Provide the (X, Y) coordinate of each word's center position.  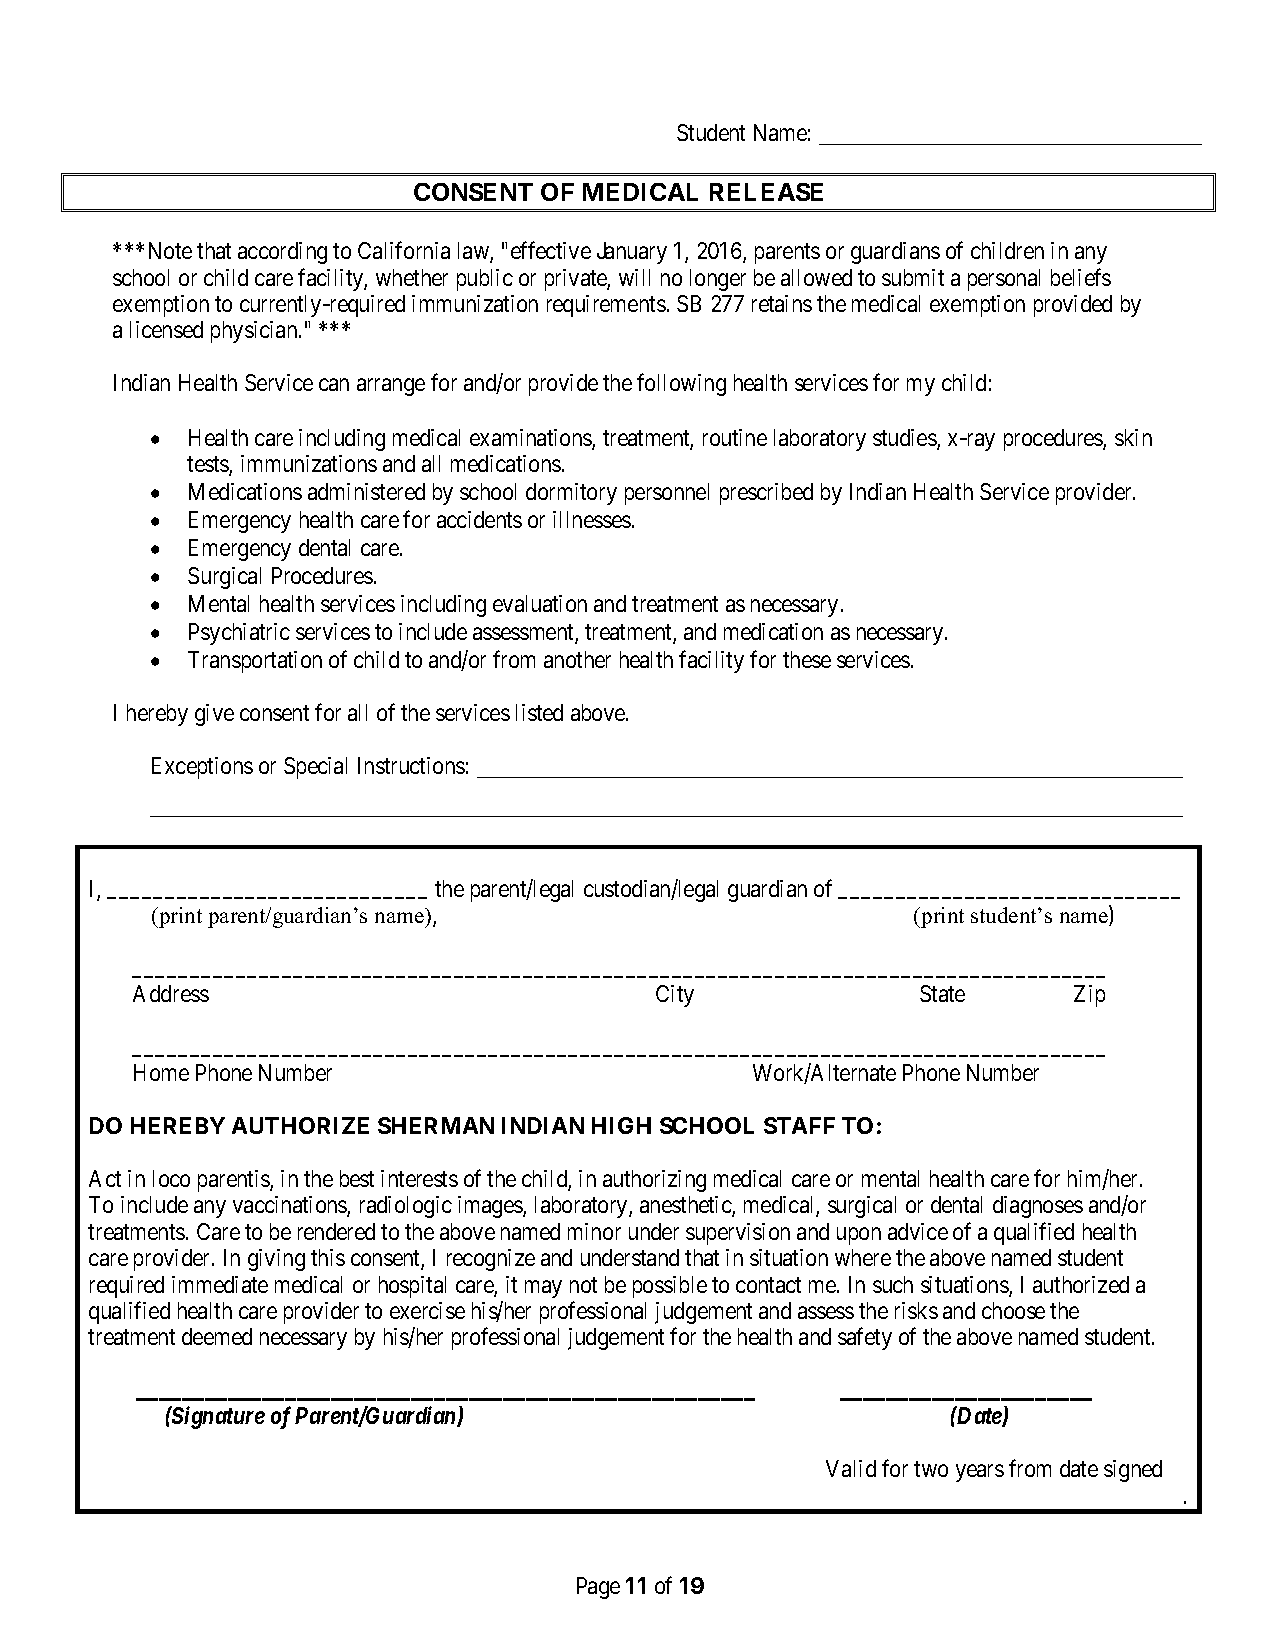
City (675, 996)
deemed (217, 1336)
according (282, 253)
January (632, 253)
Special (315, 768)
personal (1004, 280)
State (942, 993)
